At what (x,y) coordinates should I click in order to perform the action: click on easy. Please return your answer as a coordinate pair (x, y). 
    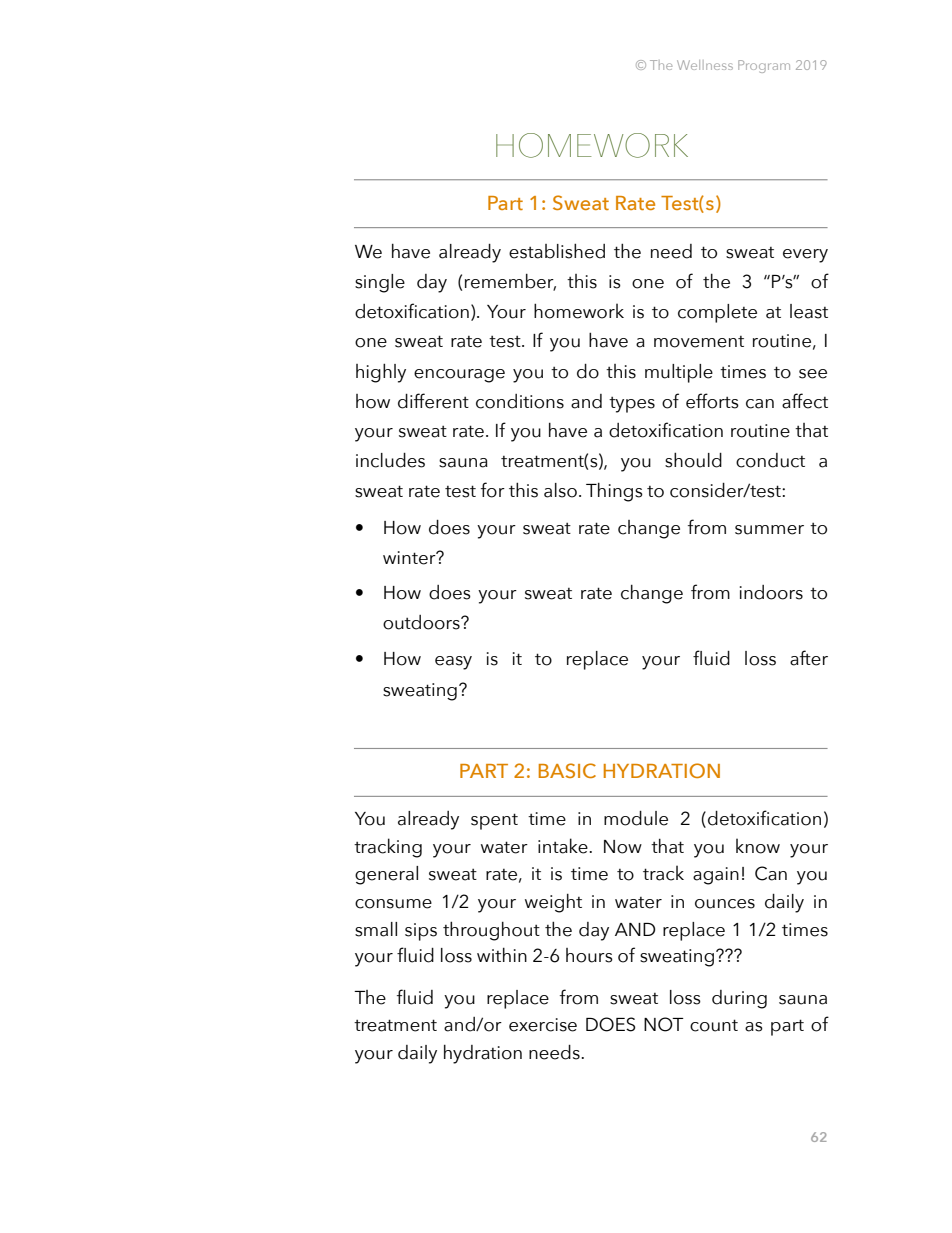
    Looking at the image, I should click on (453, 663).
